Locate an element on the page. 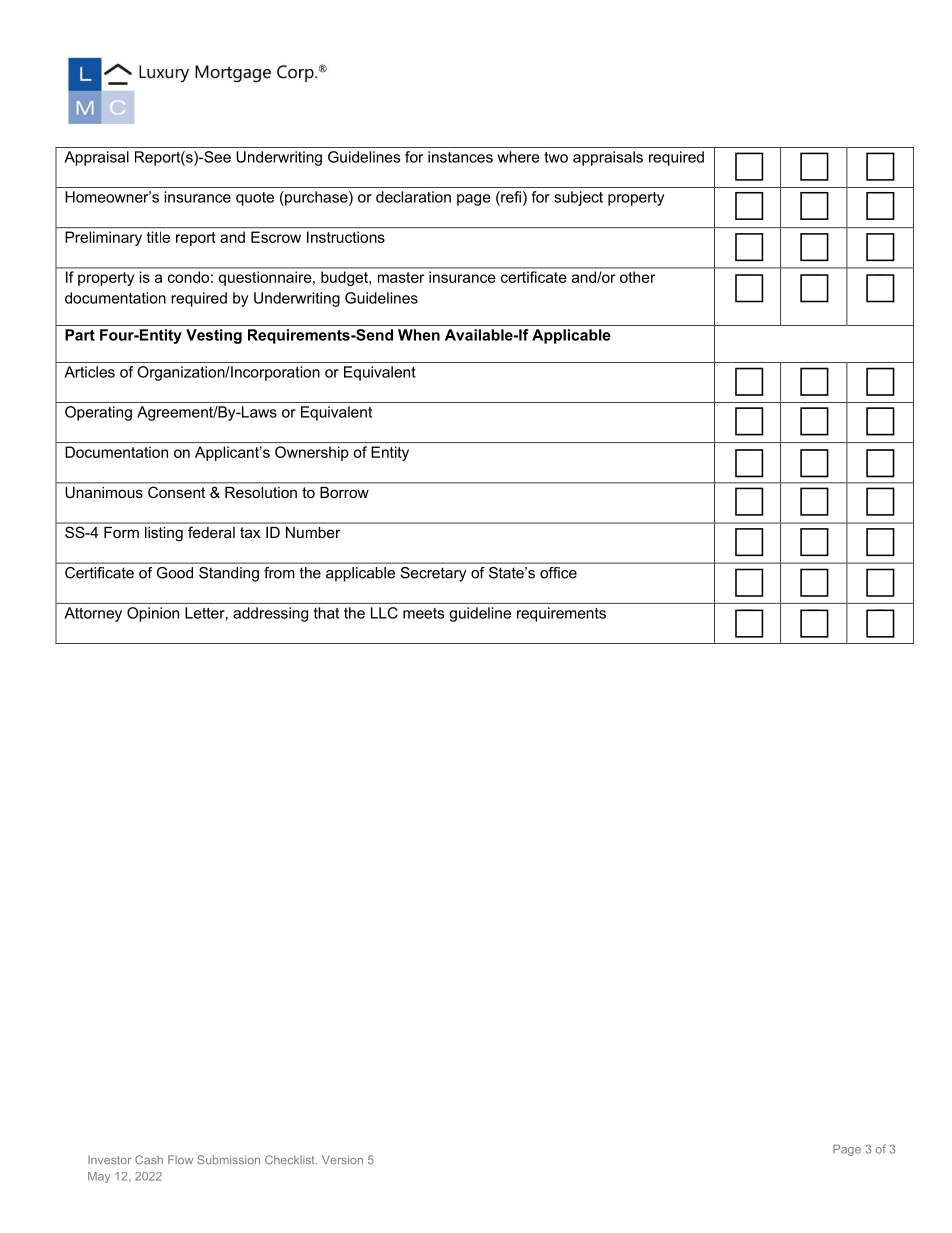  Cash is located at coordinates (149, 1159).
